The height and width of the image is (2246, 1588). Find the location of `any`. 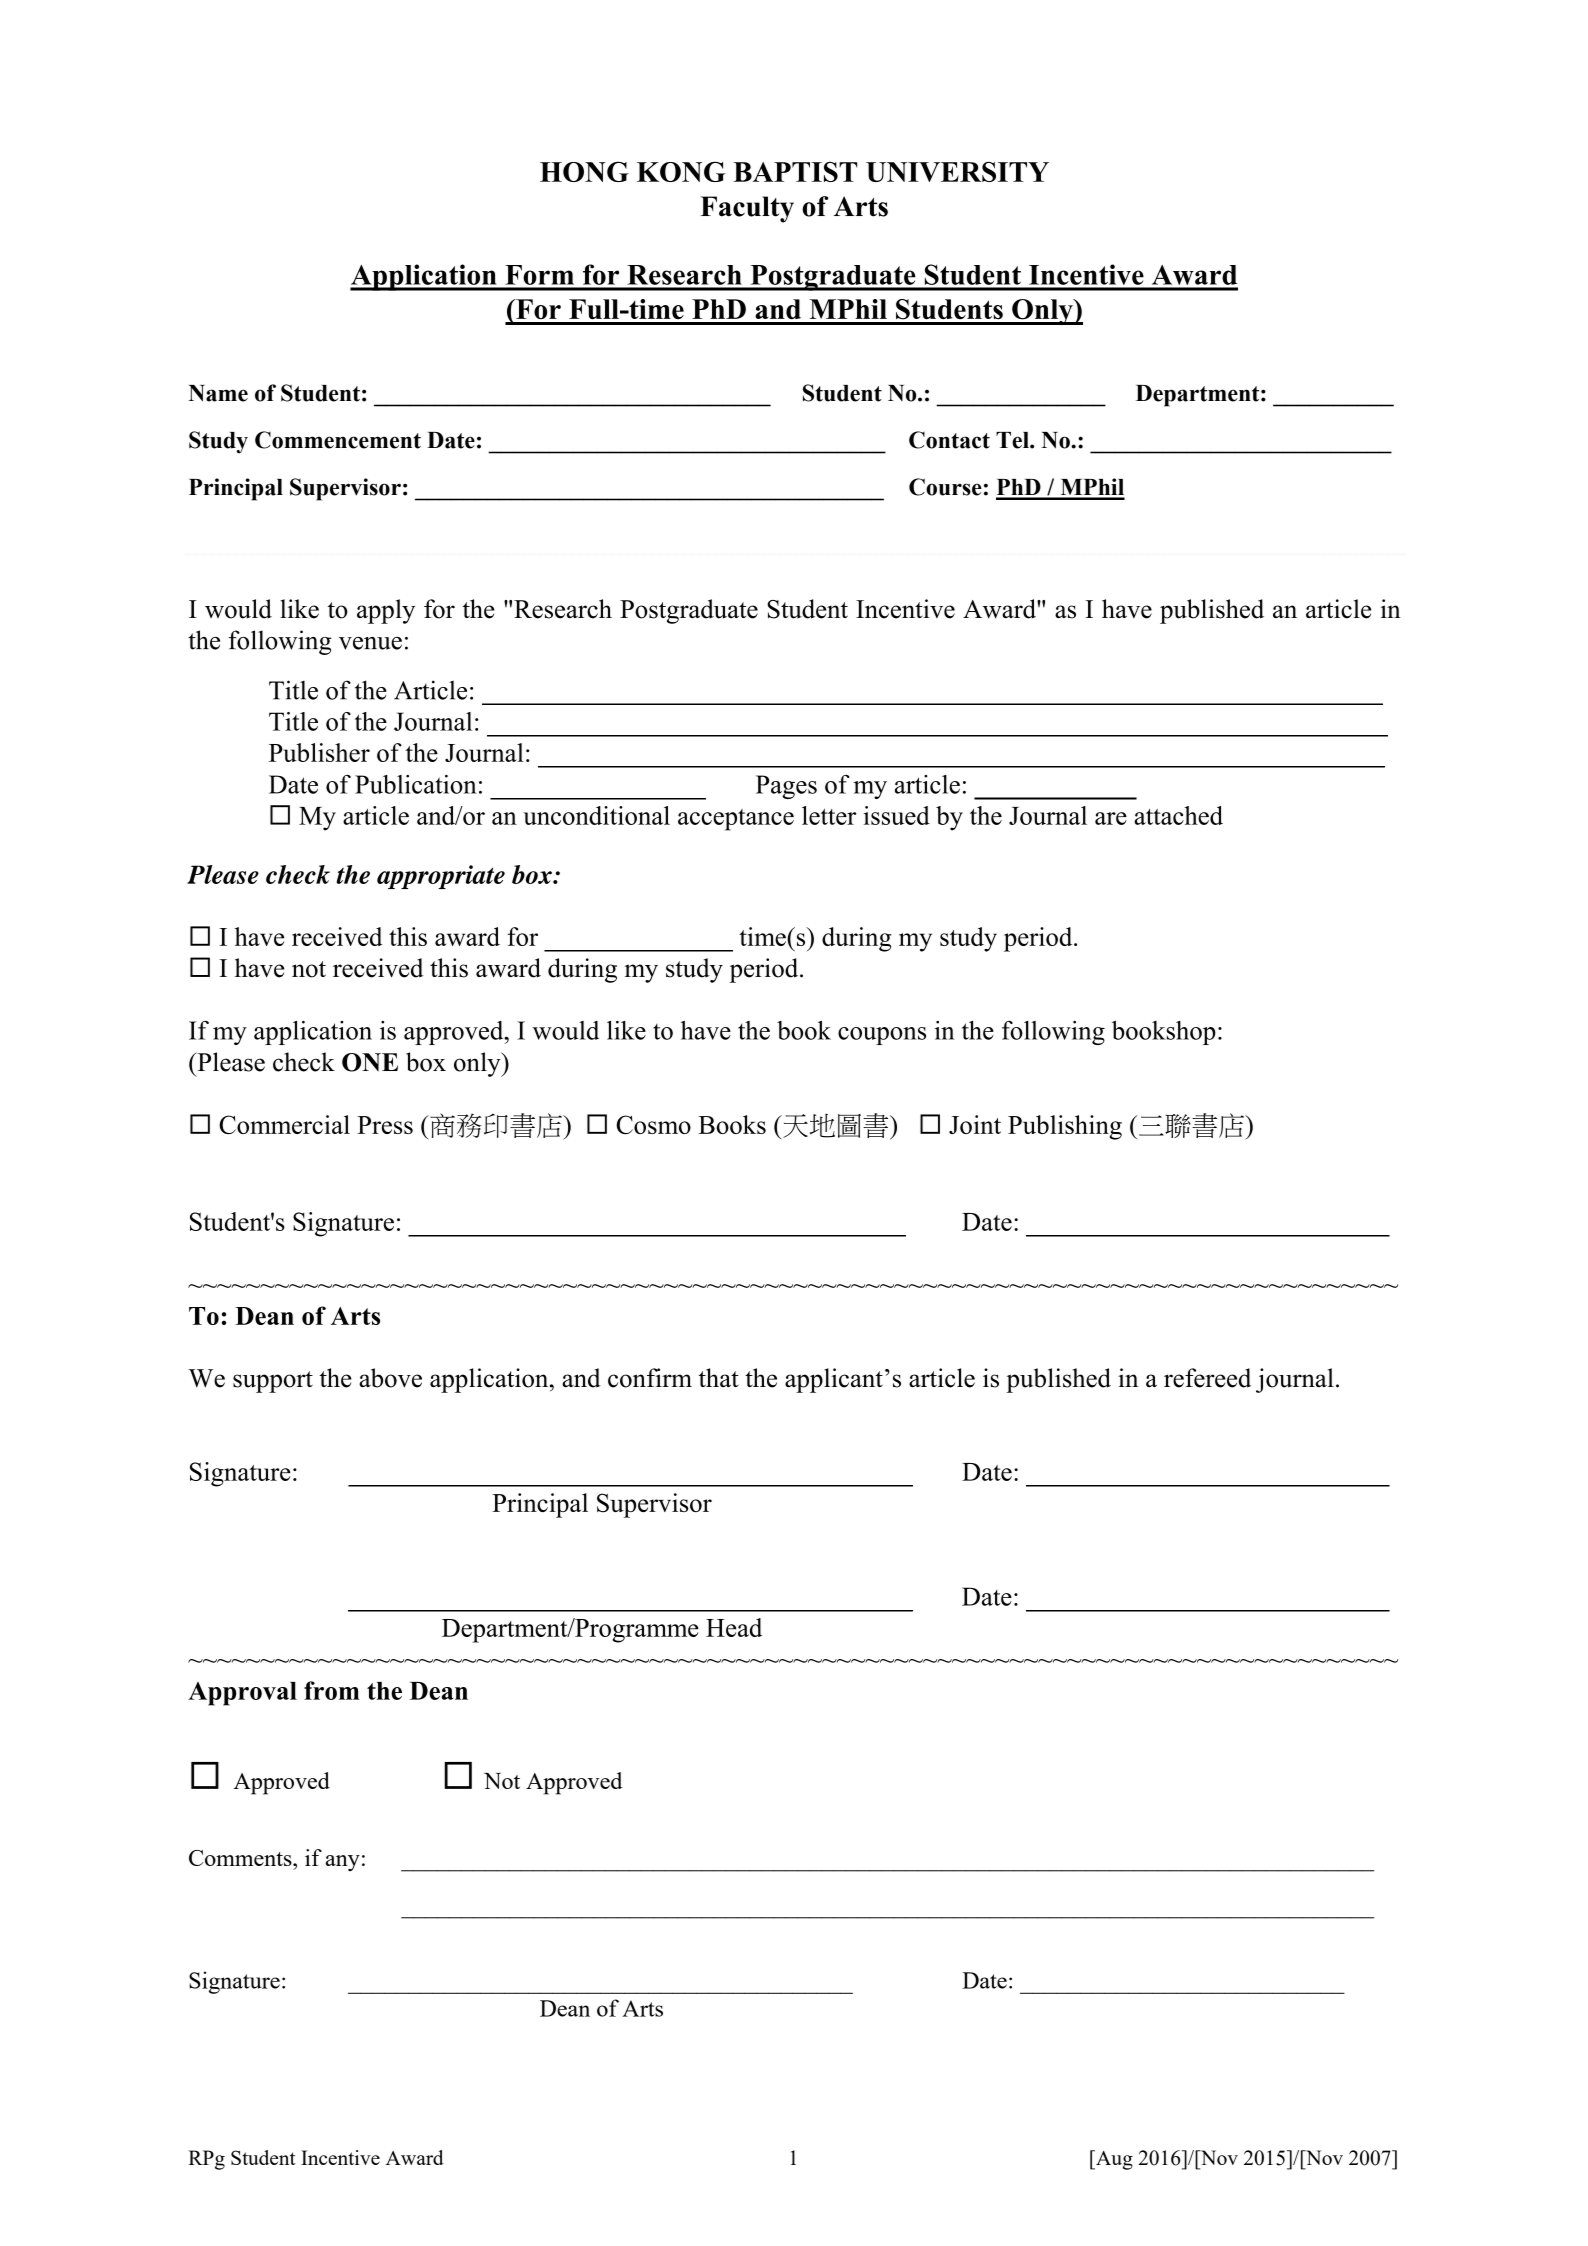

any is located at coordinates (343, 1863).
